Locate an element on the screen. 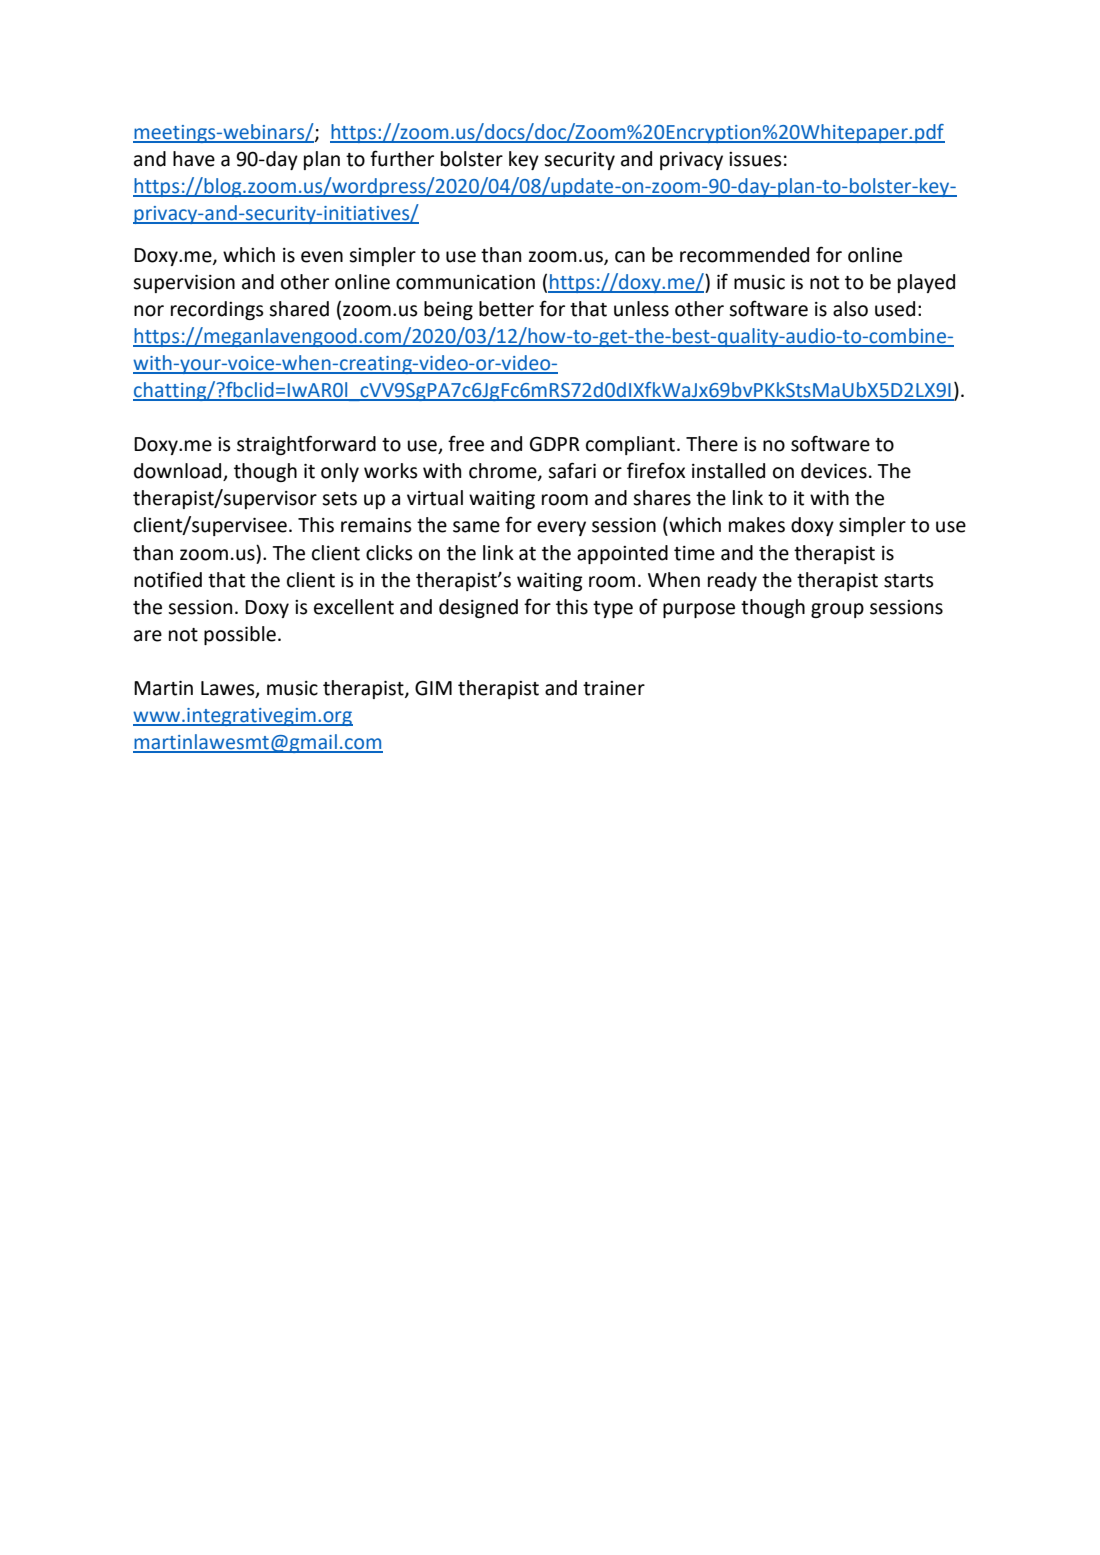 The image size is (1100, 1555). straightforward is located at coordinates (306, 445).
